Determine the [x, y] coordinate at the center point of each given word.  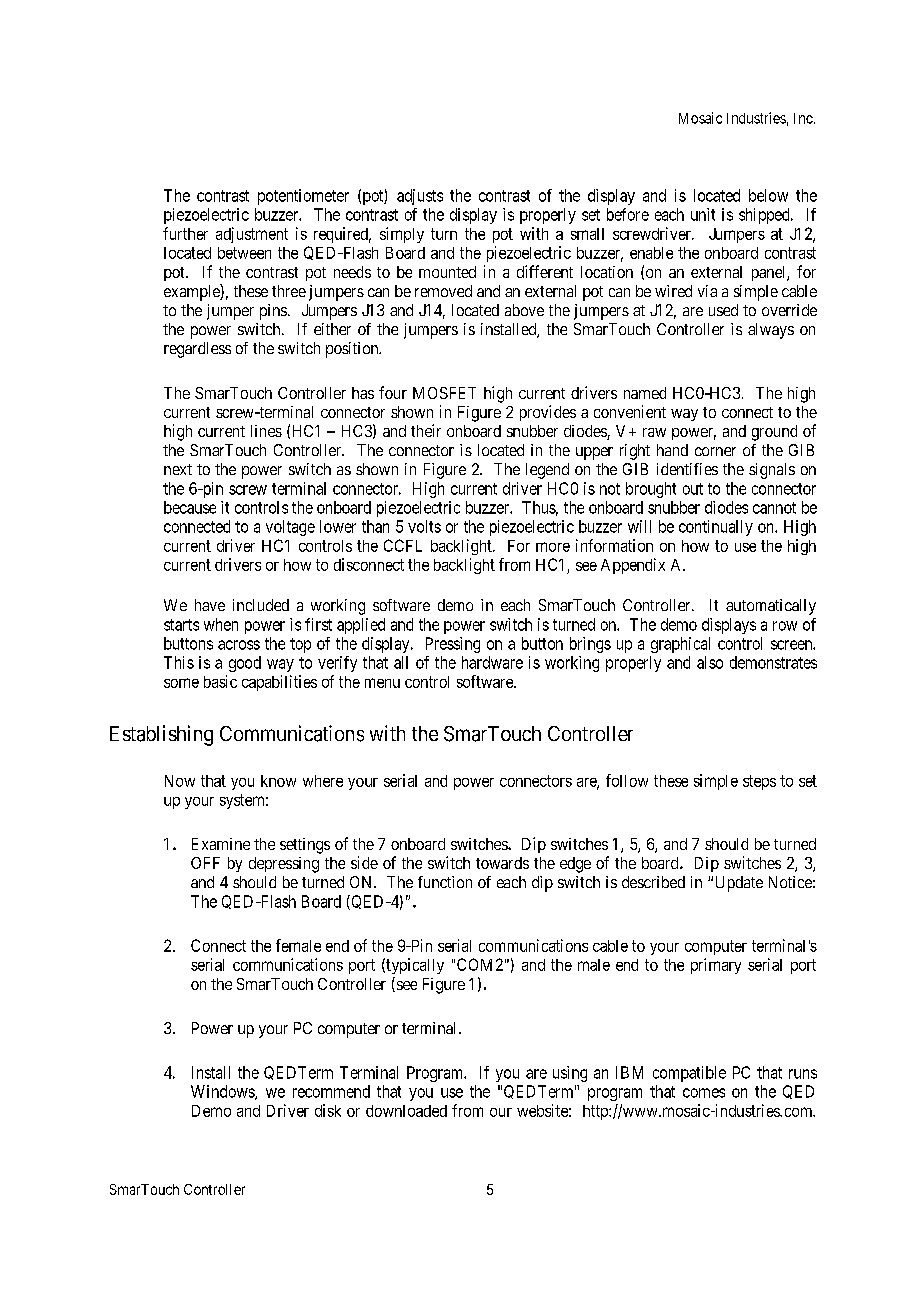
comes [704, 1093]
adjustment [252, 235]
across [239, 645]
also [710, 662]
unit [703, 214]
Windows [223, 1092]
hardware [492, 662]
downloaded [406, 1111]
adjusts [420, 197]
